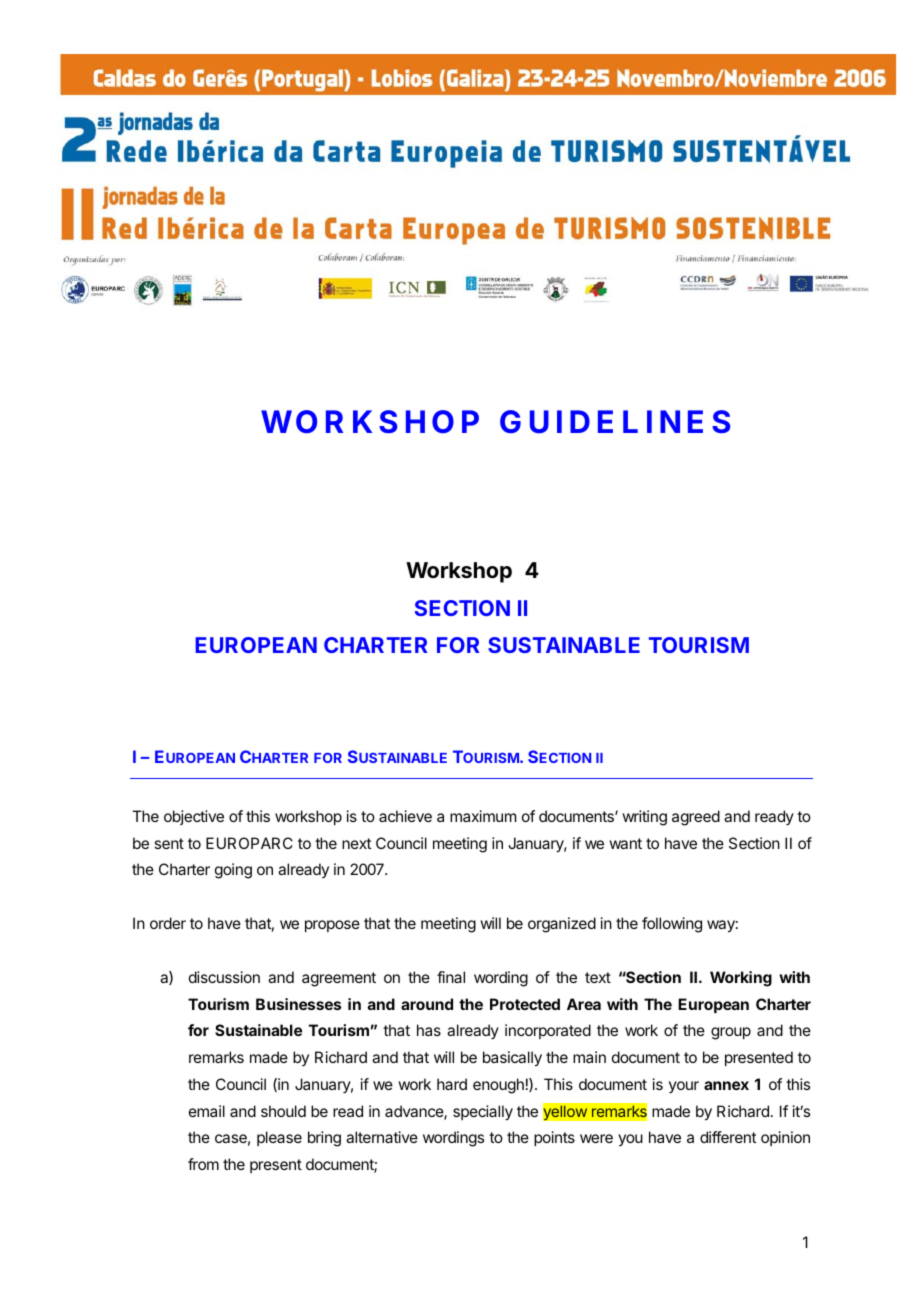 The image size is (924, 1308). I want to click on achieve, so click(405, 816).
